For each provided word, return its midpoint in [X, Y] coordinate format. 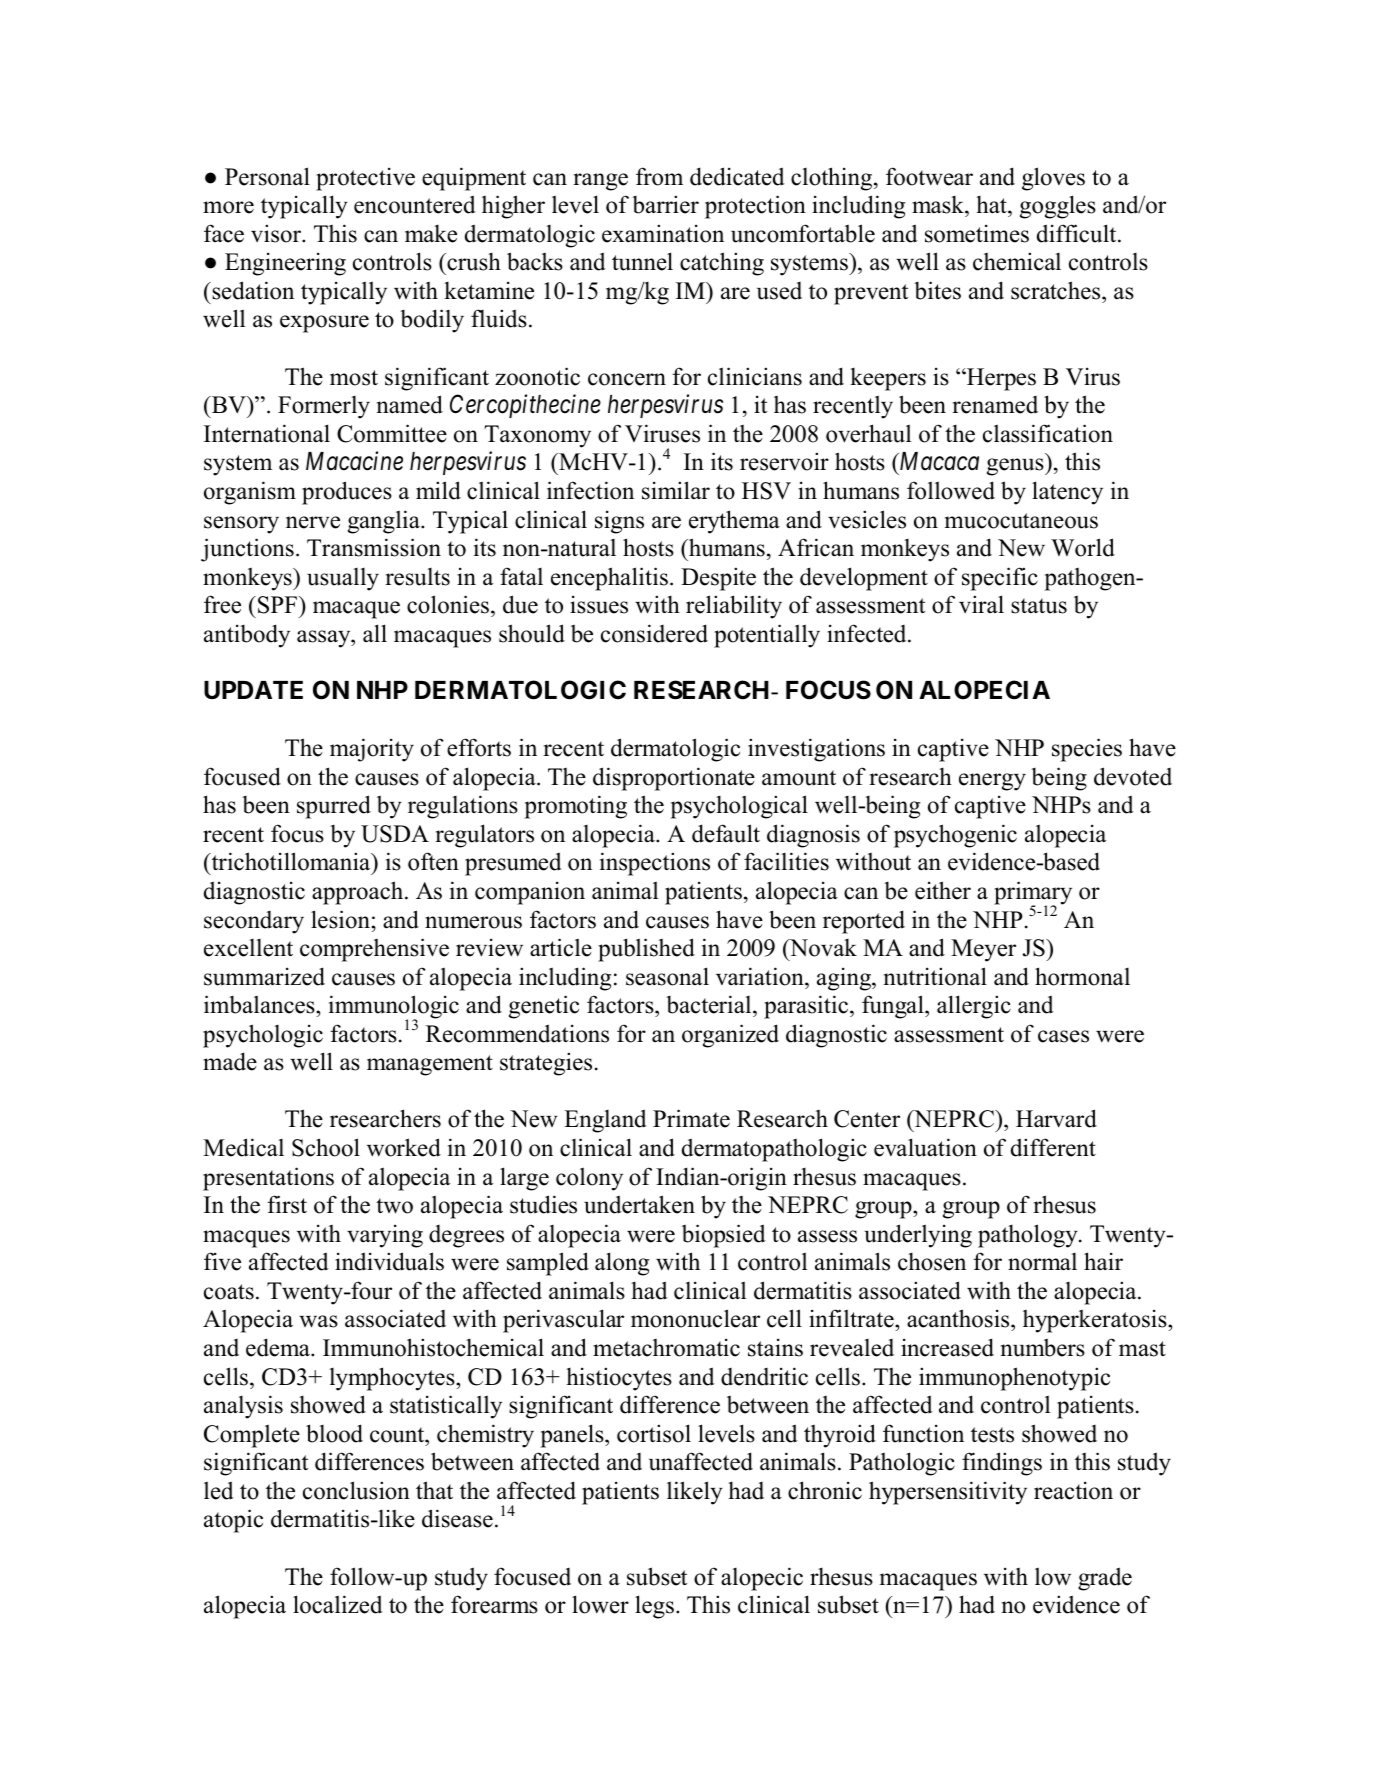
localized [338, 1604]
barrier [665, 204]
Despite [718, 579]
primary [1033, 894]
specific [1000, 579]
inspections [655, 864]
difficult [1078, 233]
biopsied [724, 1236]
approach [359, 893]
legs [654, 1607]
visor [277, 233]
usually [343, 579]
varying [385, 1236]
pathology [1029, 1236]
